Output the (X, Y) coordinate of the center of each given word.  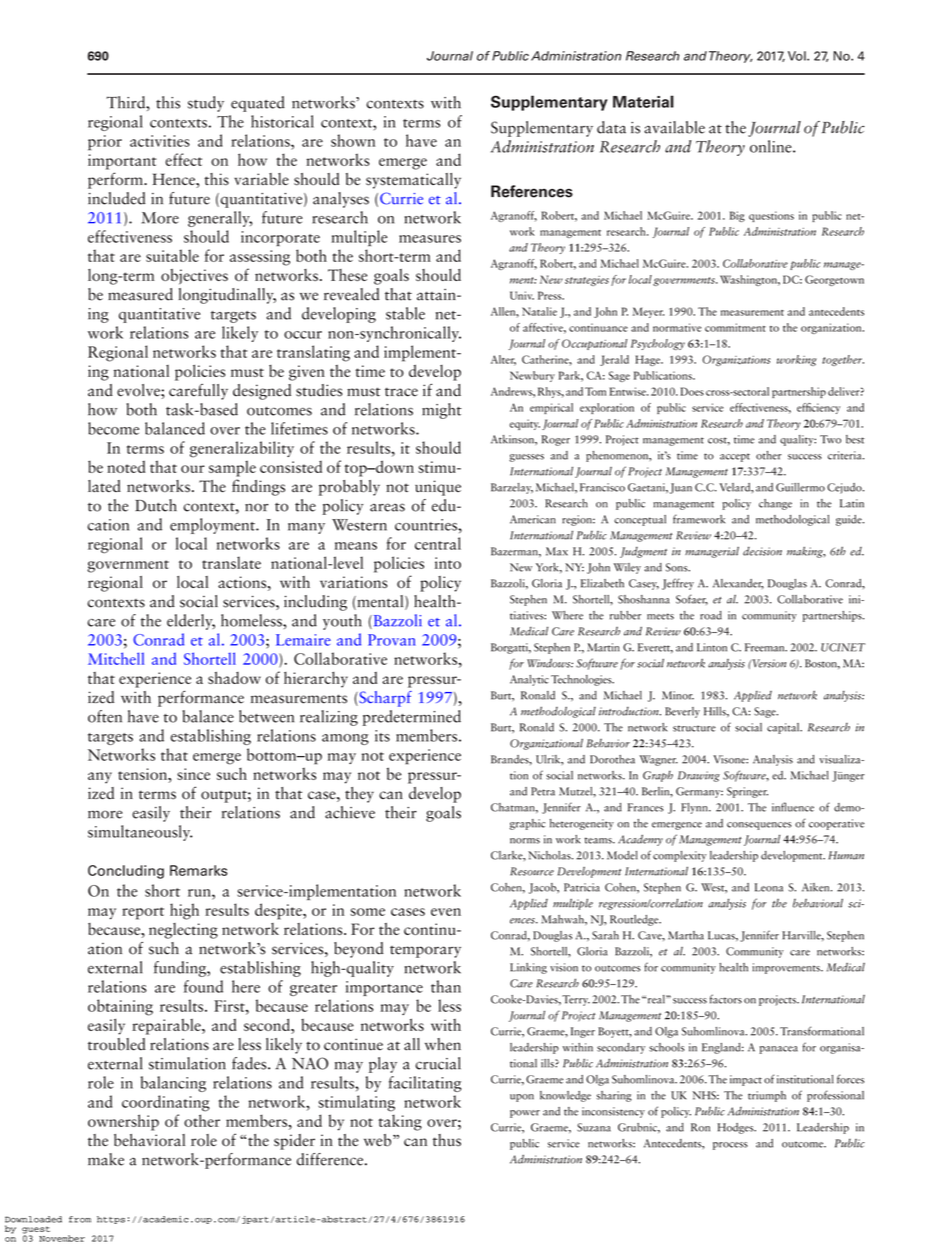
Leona (769, 887)
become (113, 428)
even (446, 912)
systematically (413, 181)
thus (447, 1140)
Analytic (529, 680)
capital (784, 728)
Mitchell (116, 658)
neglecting (183, 931)
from (80, 1219)
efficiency (818, 408)
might (442, 411)
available (674, 127)
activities (160, 141)
